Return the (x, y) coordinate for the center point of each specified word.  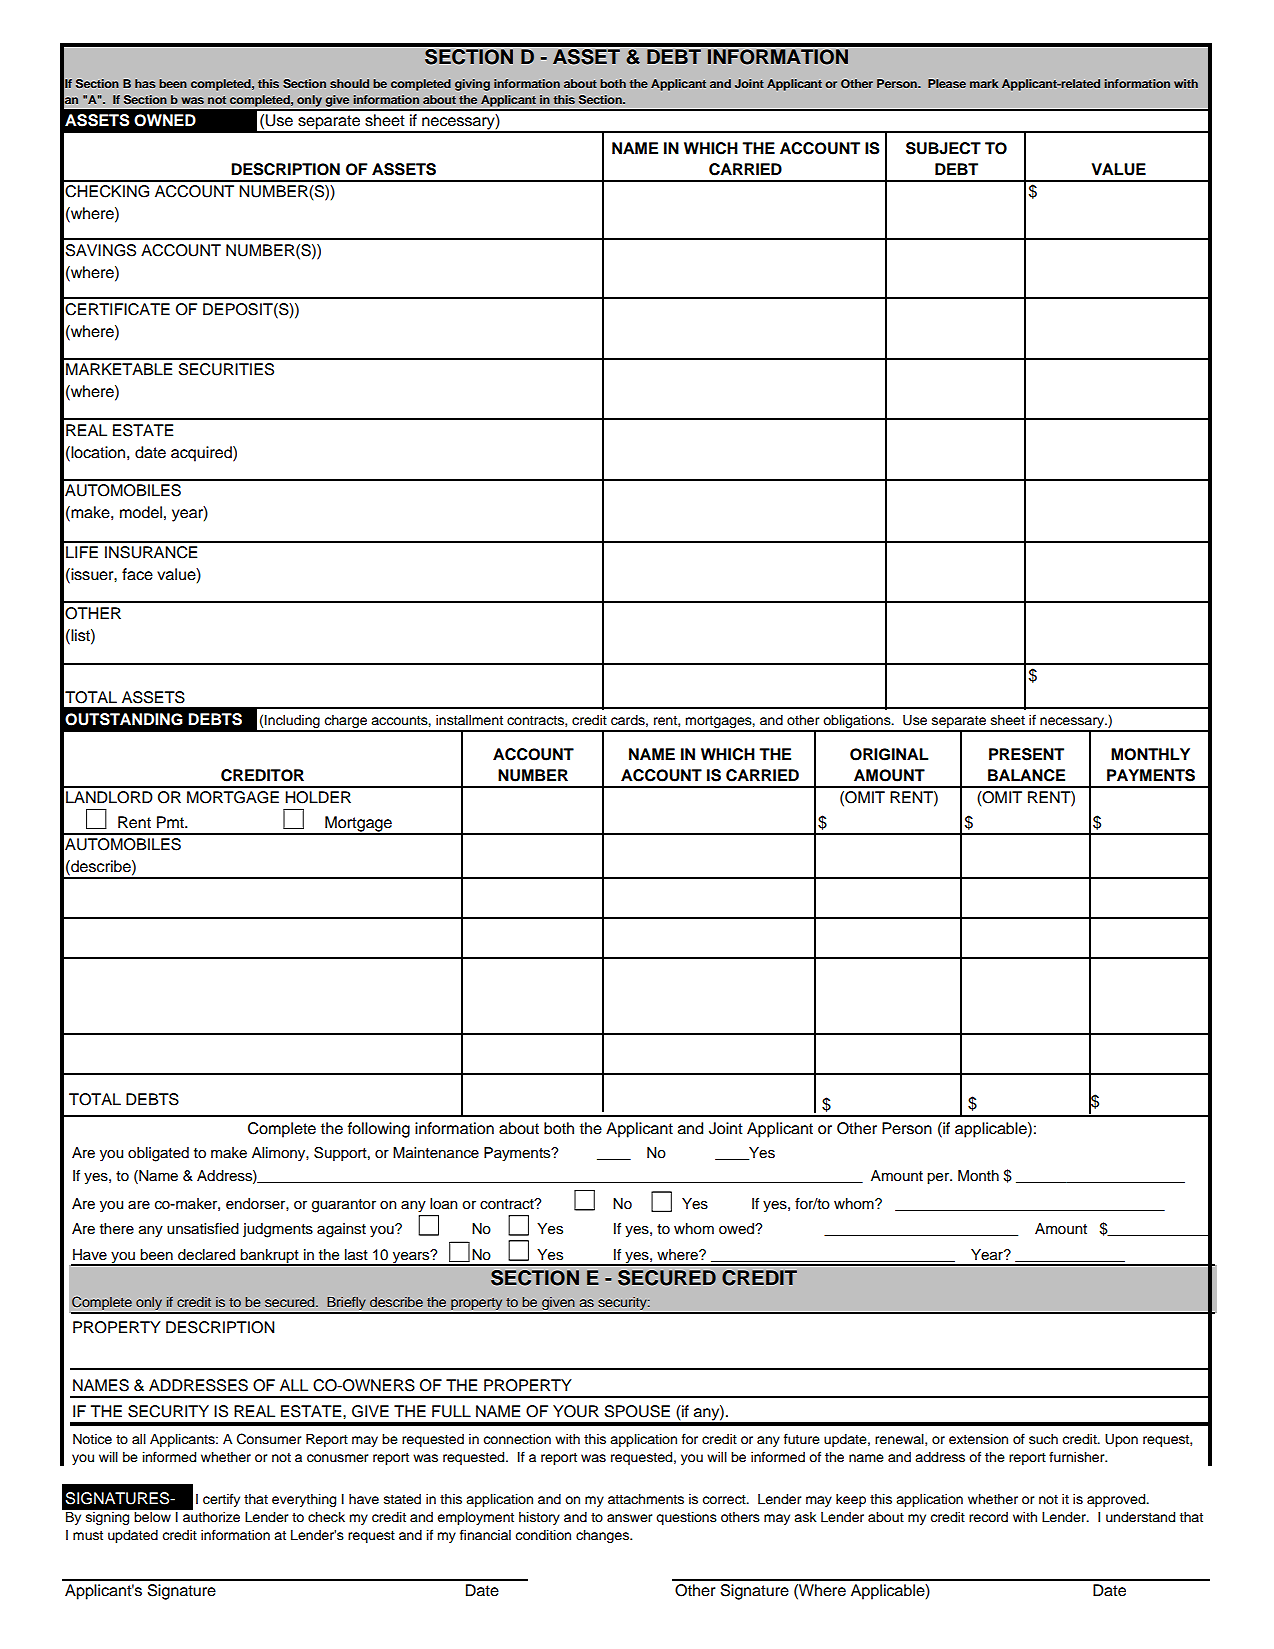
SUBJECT (943, 148)
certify (221, 1500)
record (988, 1517)
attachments (646, 1499)
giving (472, 85)
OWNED (165, 120)
